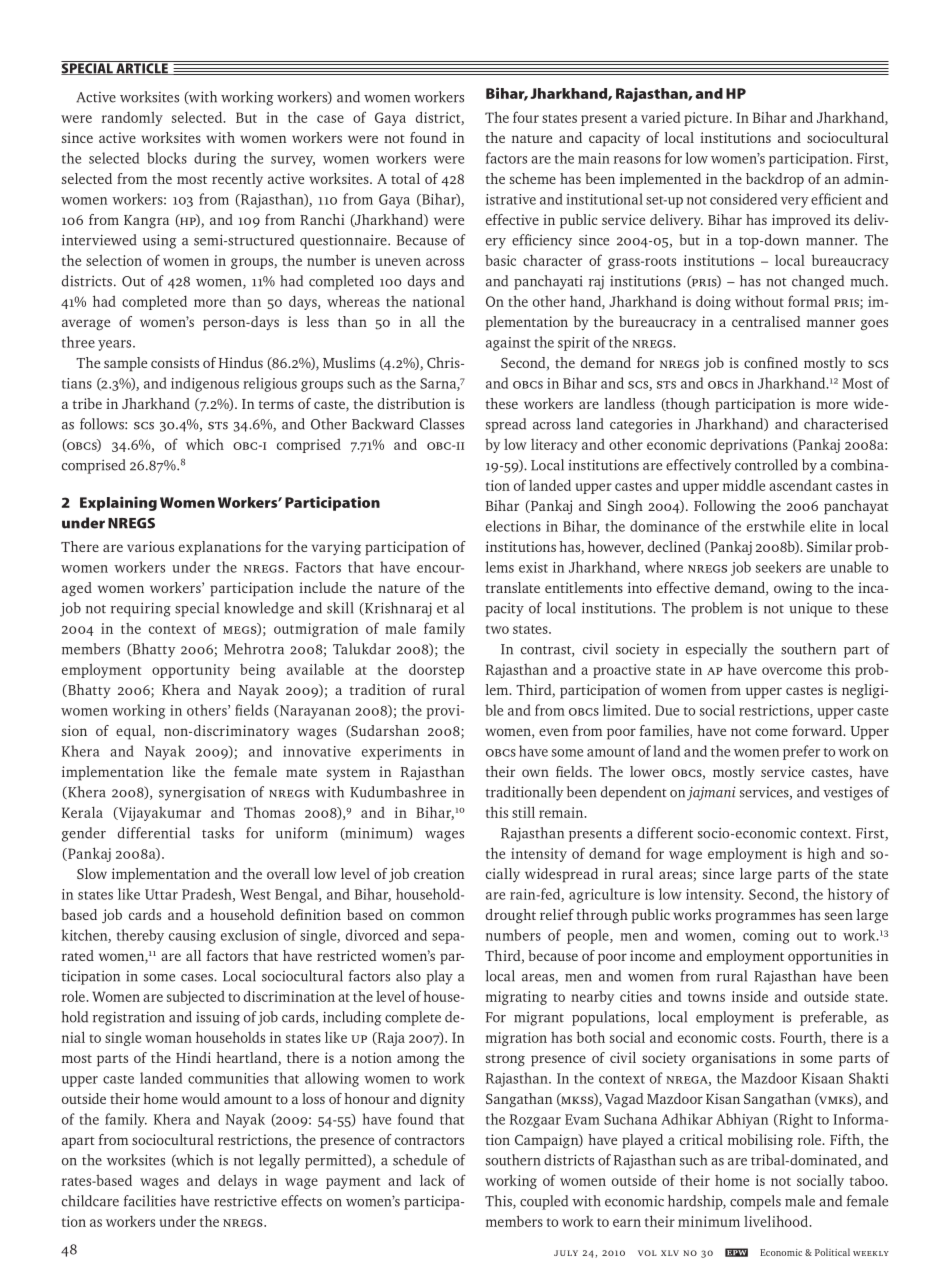 The height and width of the image is (1288, 950). Describe the element at coordinates (766, 937) in the image. I see `coming` at that location.
